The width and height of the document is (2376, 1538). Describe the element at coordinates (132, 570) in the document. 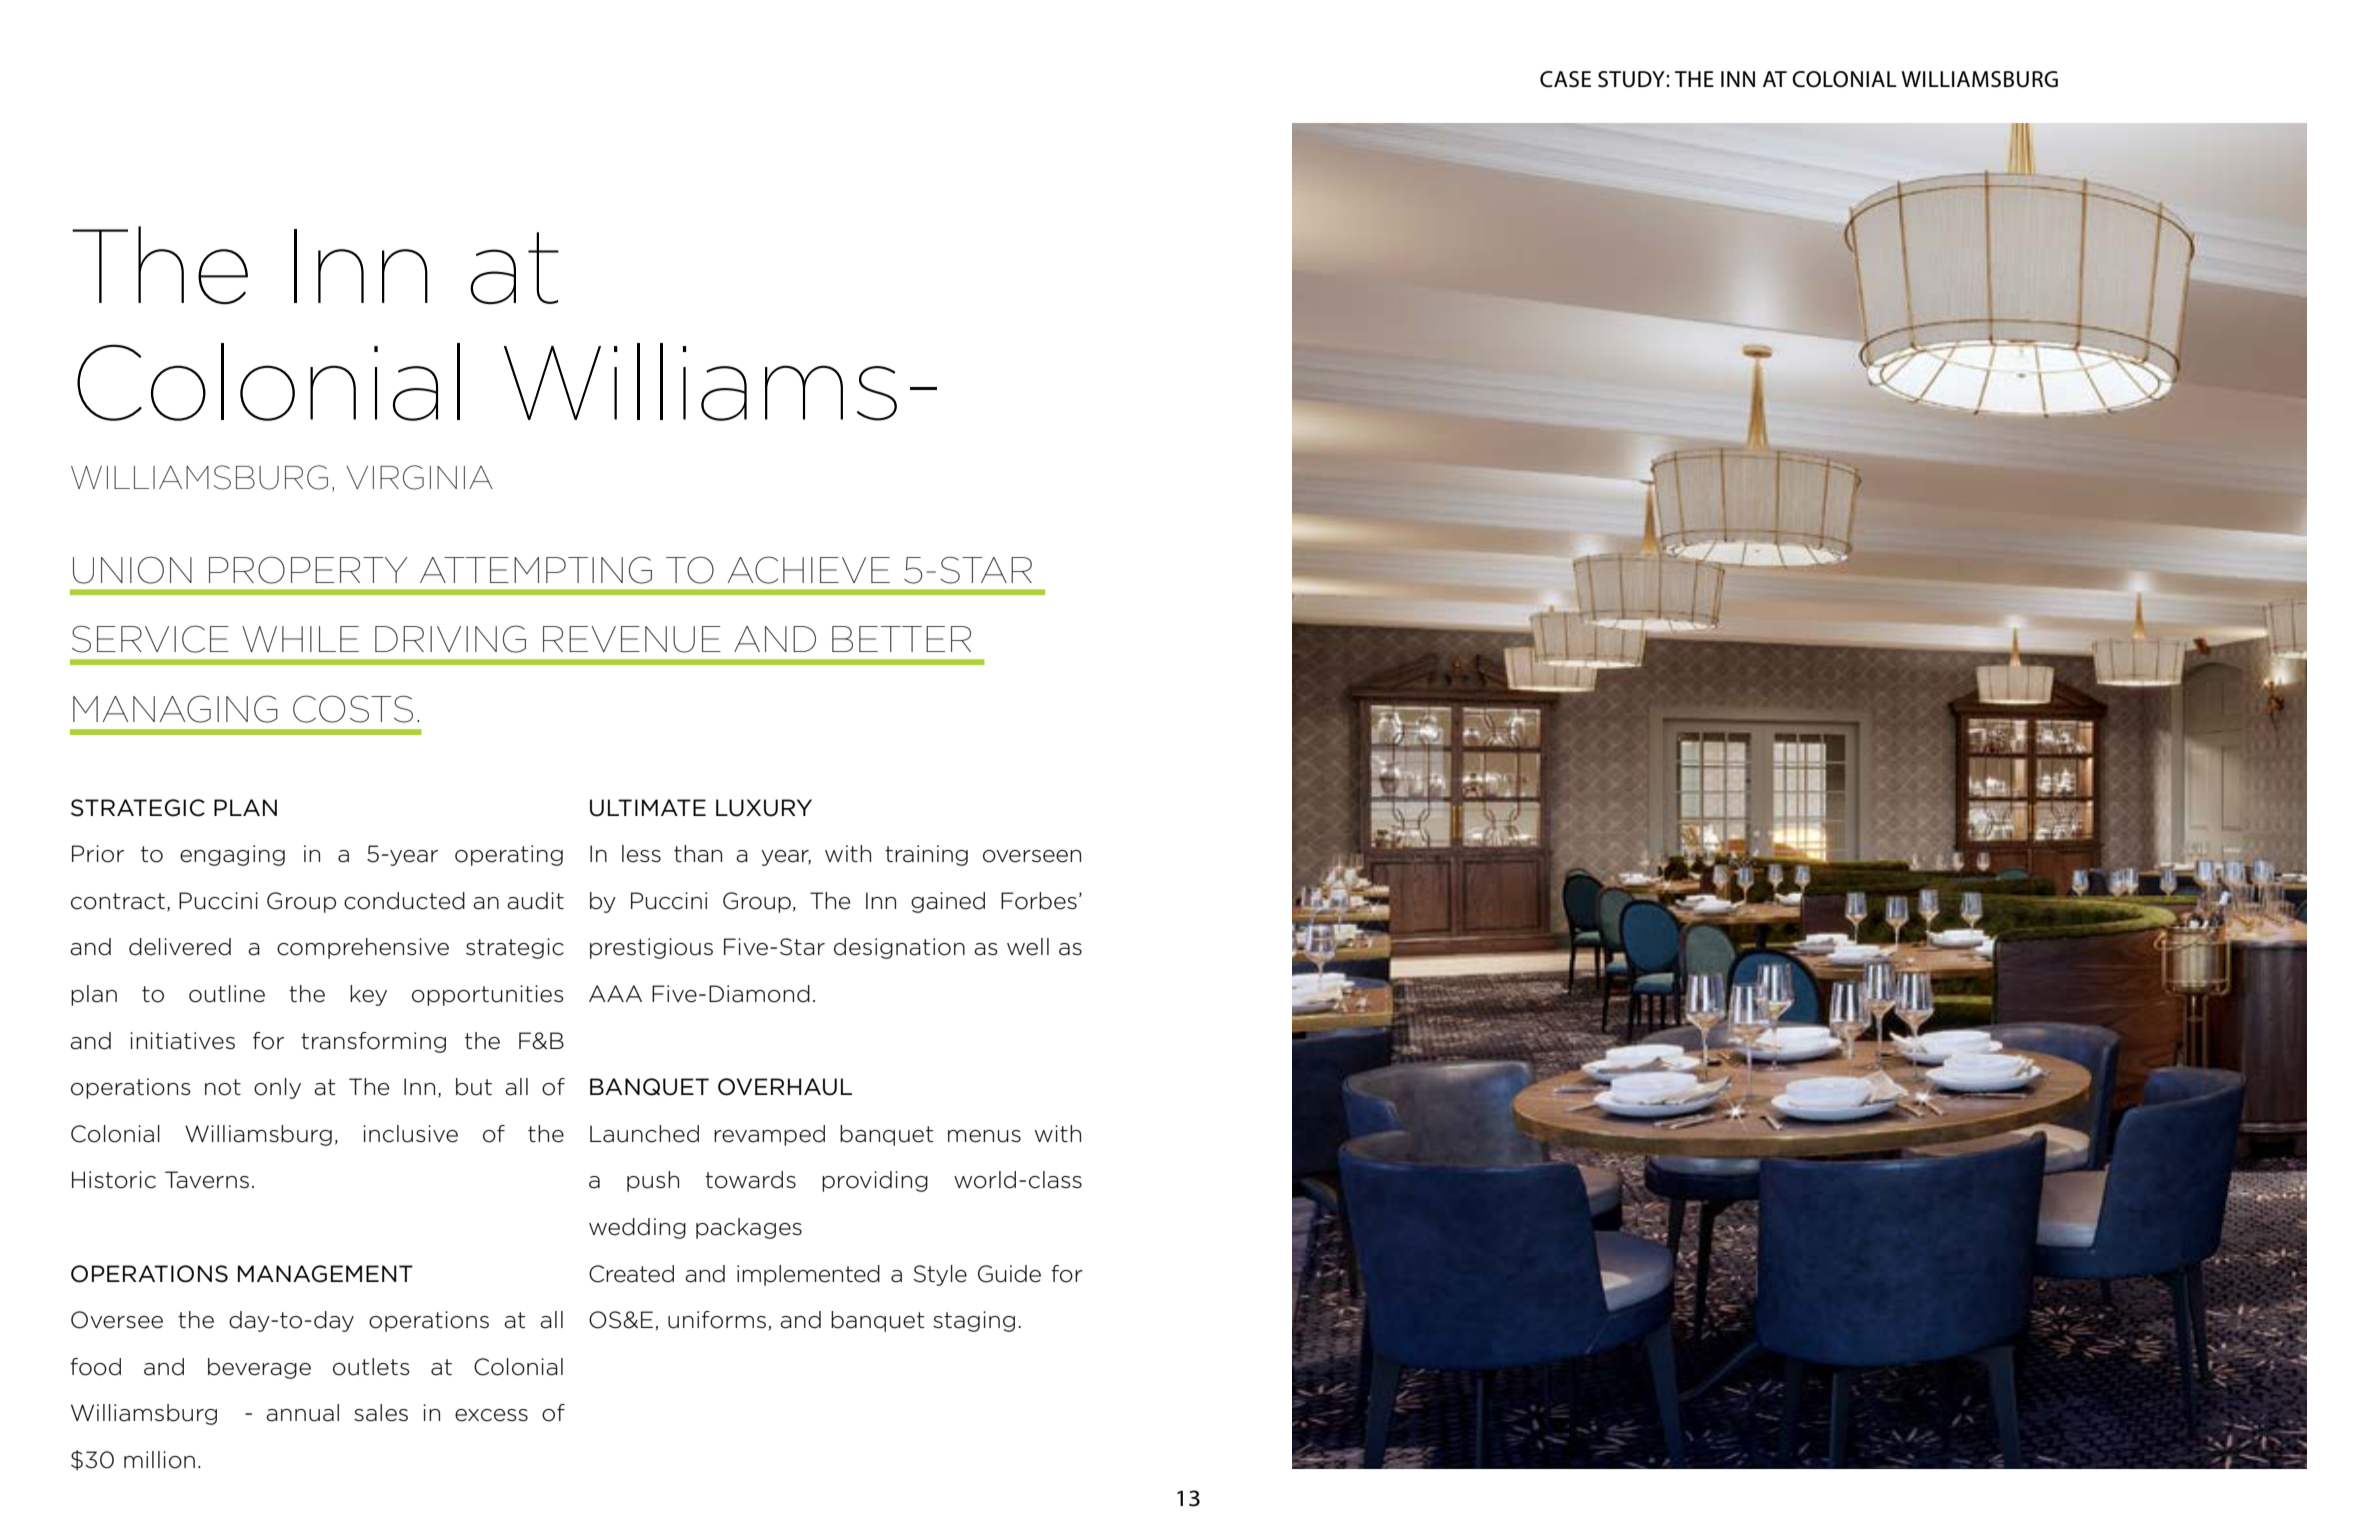

I see `UNION` at that location.
